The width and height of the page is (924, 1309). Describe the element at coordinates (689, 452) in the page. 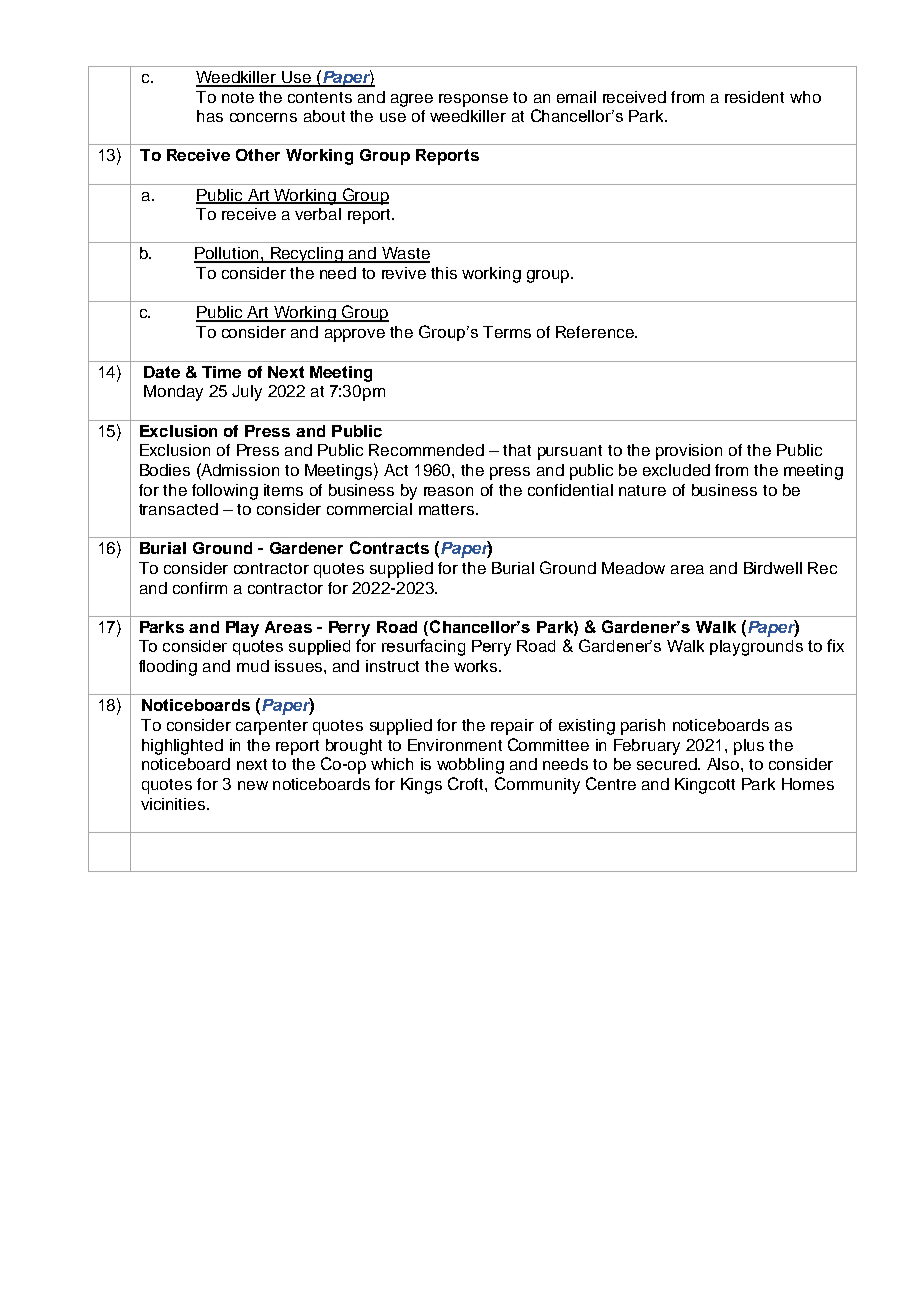

I see `provision` at that location.
